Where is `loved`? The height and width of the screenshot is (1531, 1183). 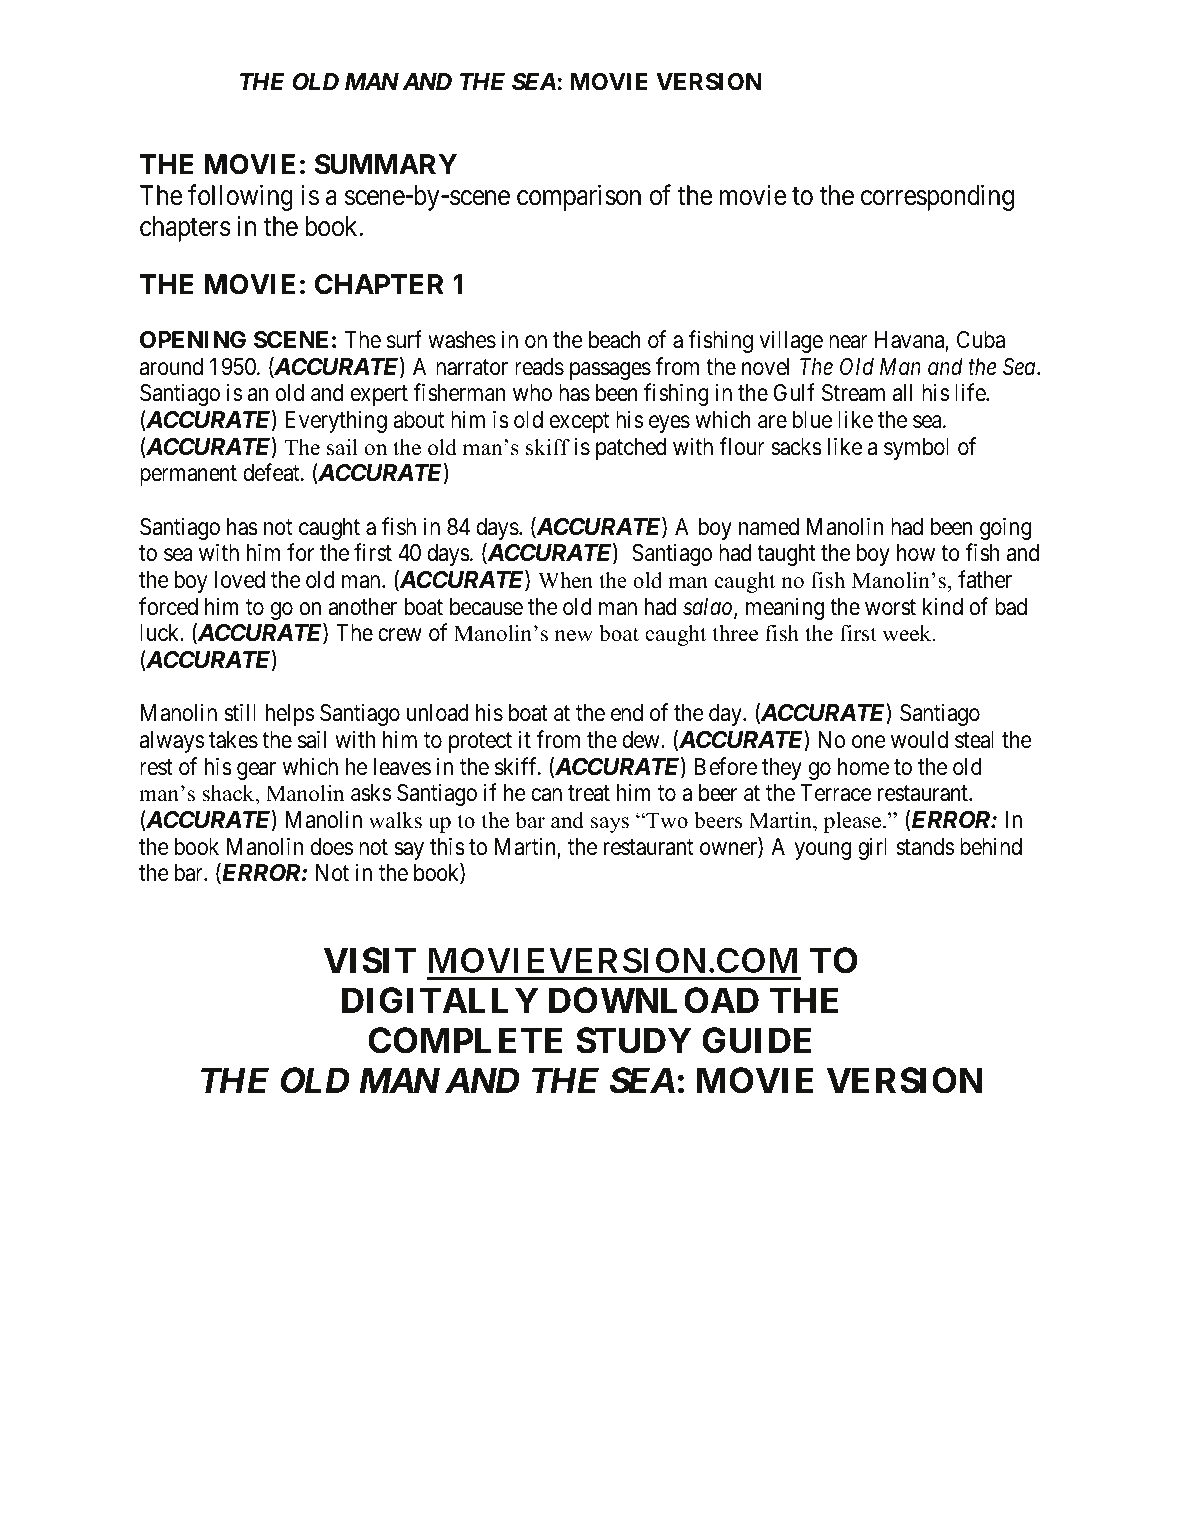 loved is located at coordinates (240, 580).
